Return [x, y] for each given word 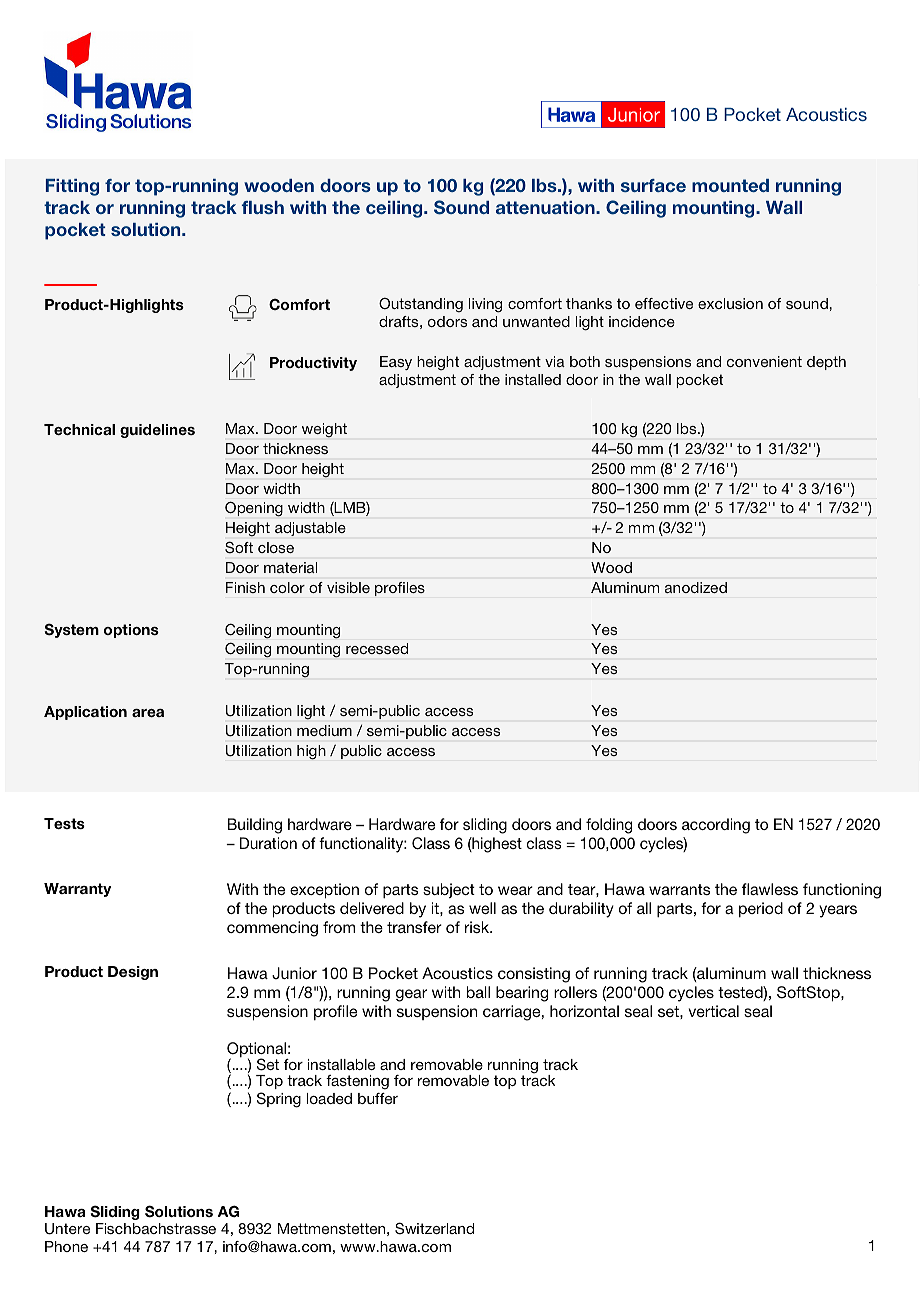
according [716, 826]
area [148, 713]
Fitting [72, 187]
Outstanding [421, 305]
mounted [730, 185]
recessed [377, 648]
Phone [66, 1246]
